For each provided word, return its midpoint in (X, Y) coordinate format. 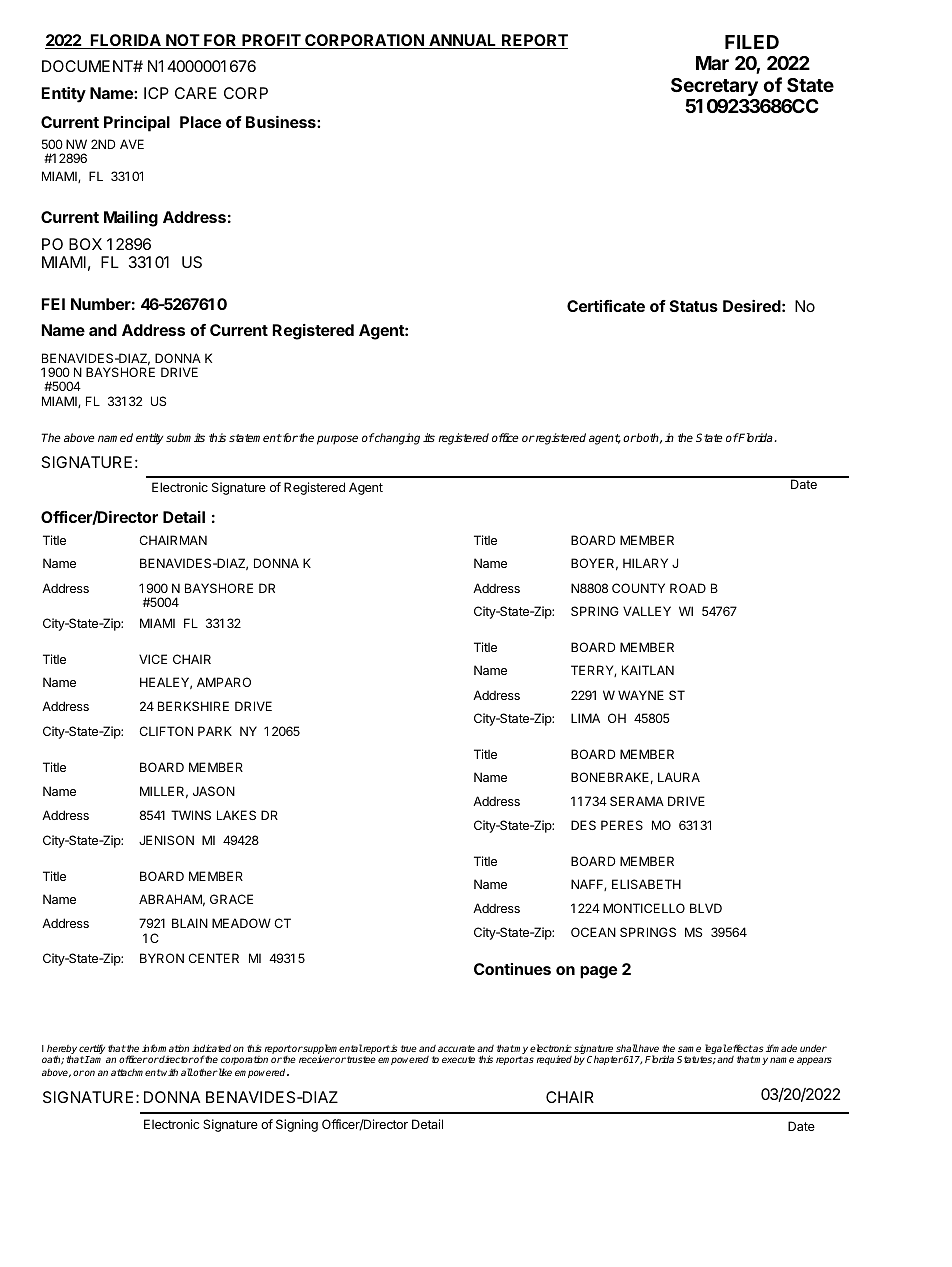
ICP (156, 93)
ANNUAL (463, 41)
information (165, 1048)
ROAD (688, 588)
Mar (712, 63)
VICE (153, 659)
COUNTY (638, 588)
